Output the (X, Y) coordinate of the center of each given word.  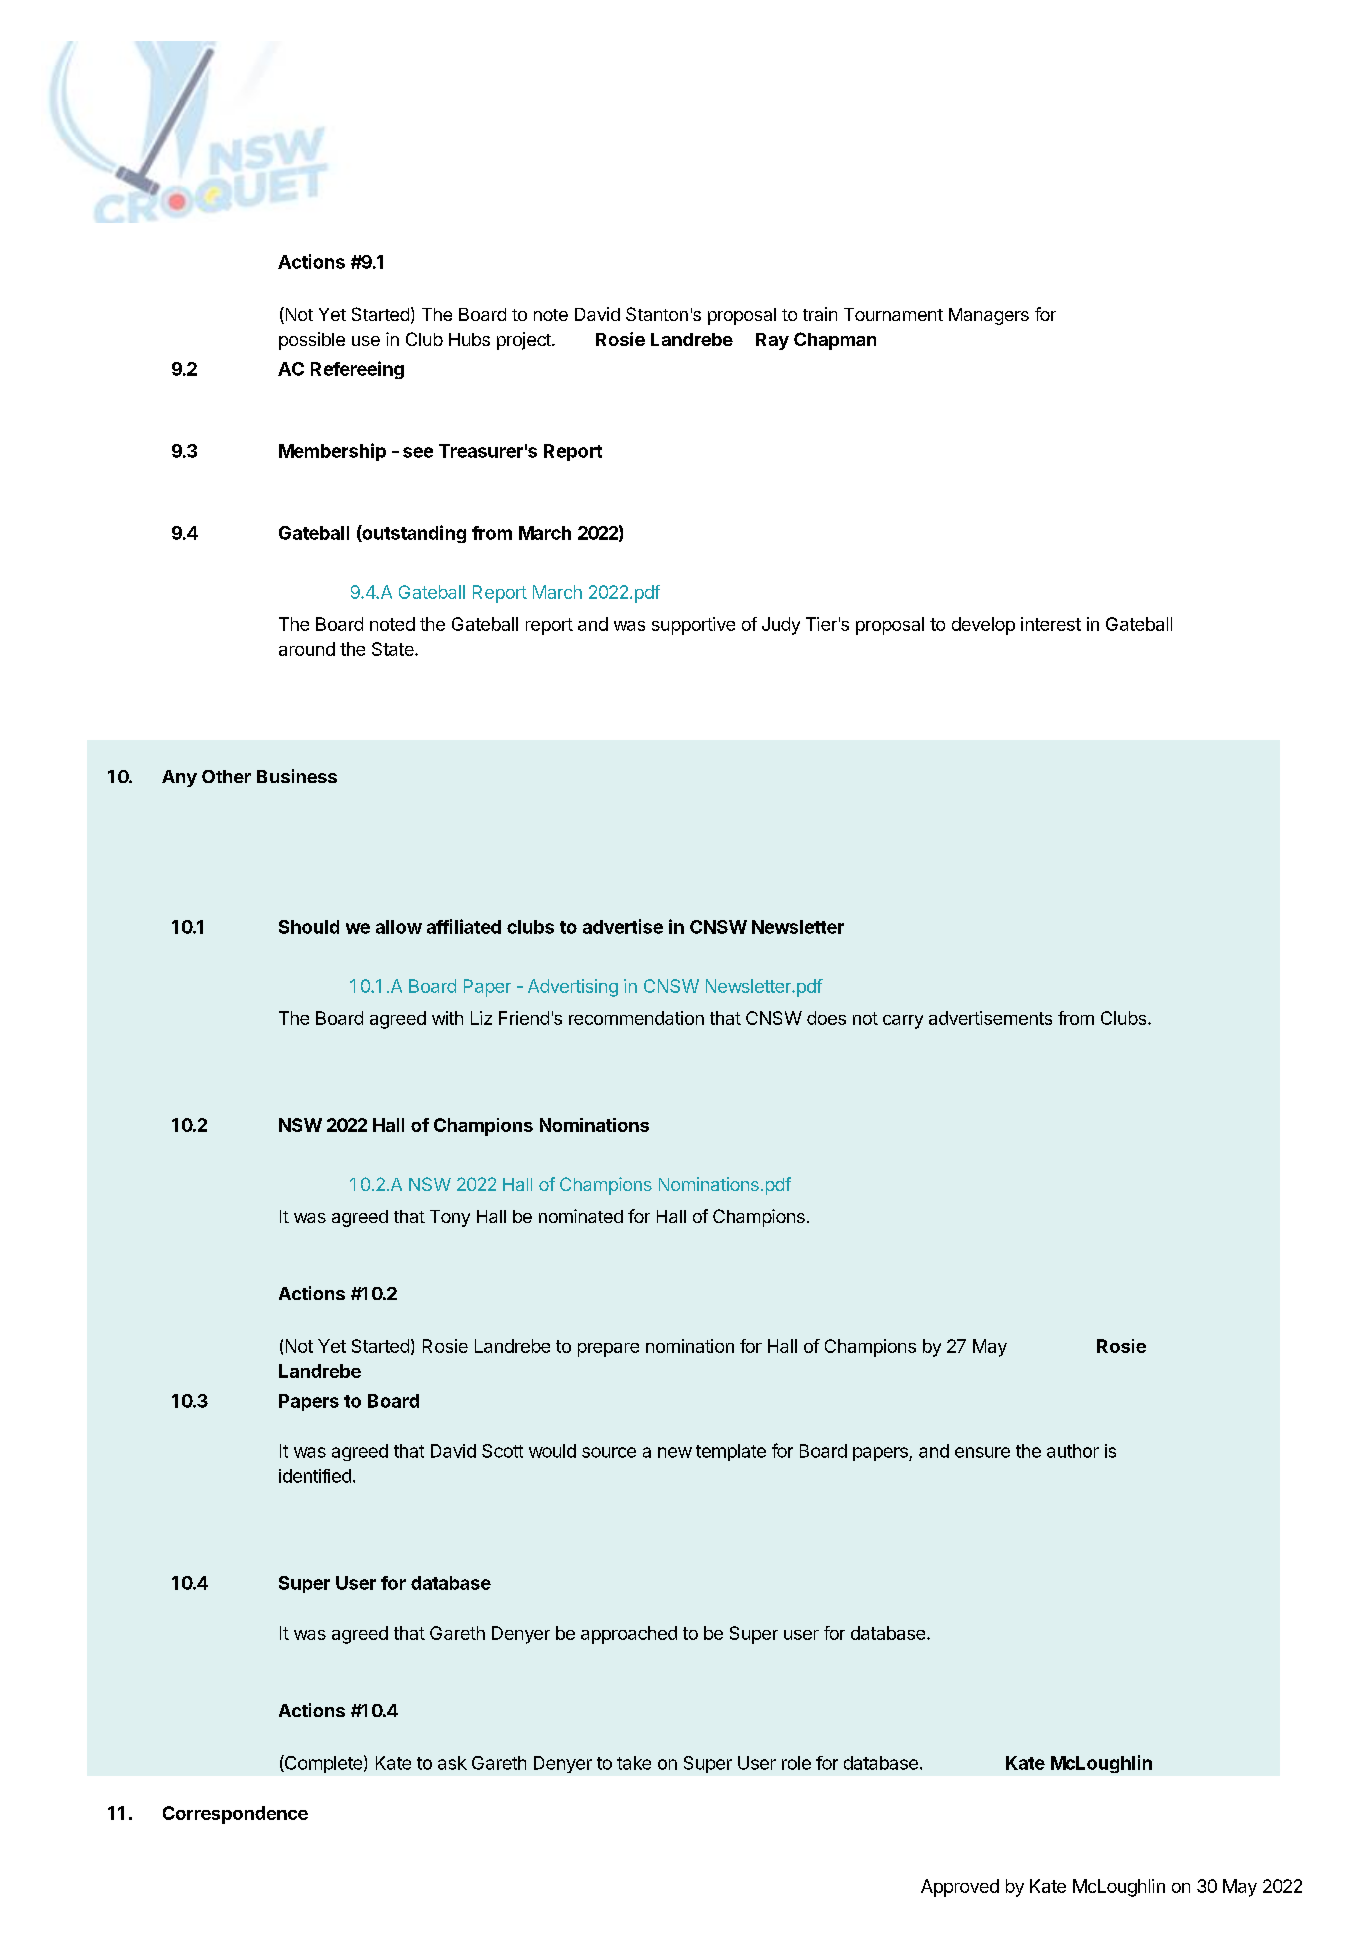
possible (312, 341)
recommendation (636, 1018)
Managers (989, 316)
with (447, 1018)
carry (903, 1022)
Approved (960, 1888)
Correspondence (235, 1815)
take (634, 1763)
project (525, 341)
